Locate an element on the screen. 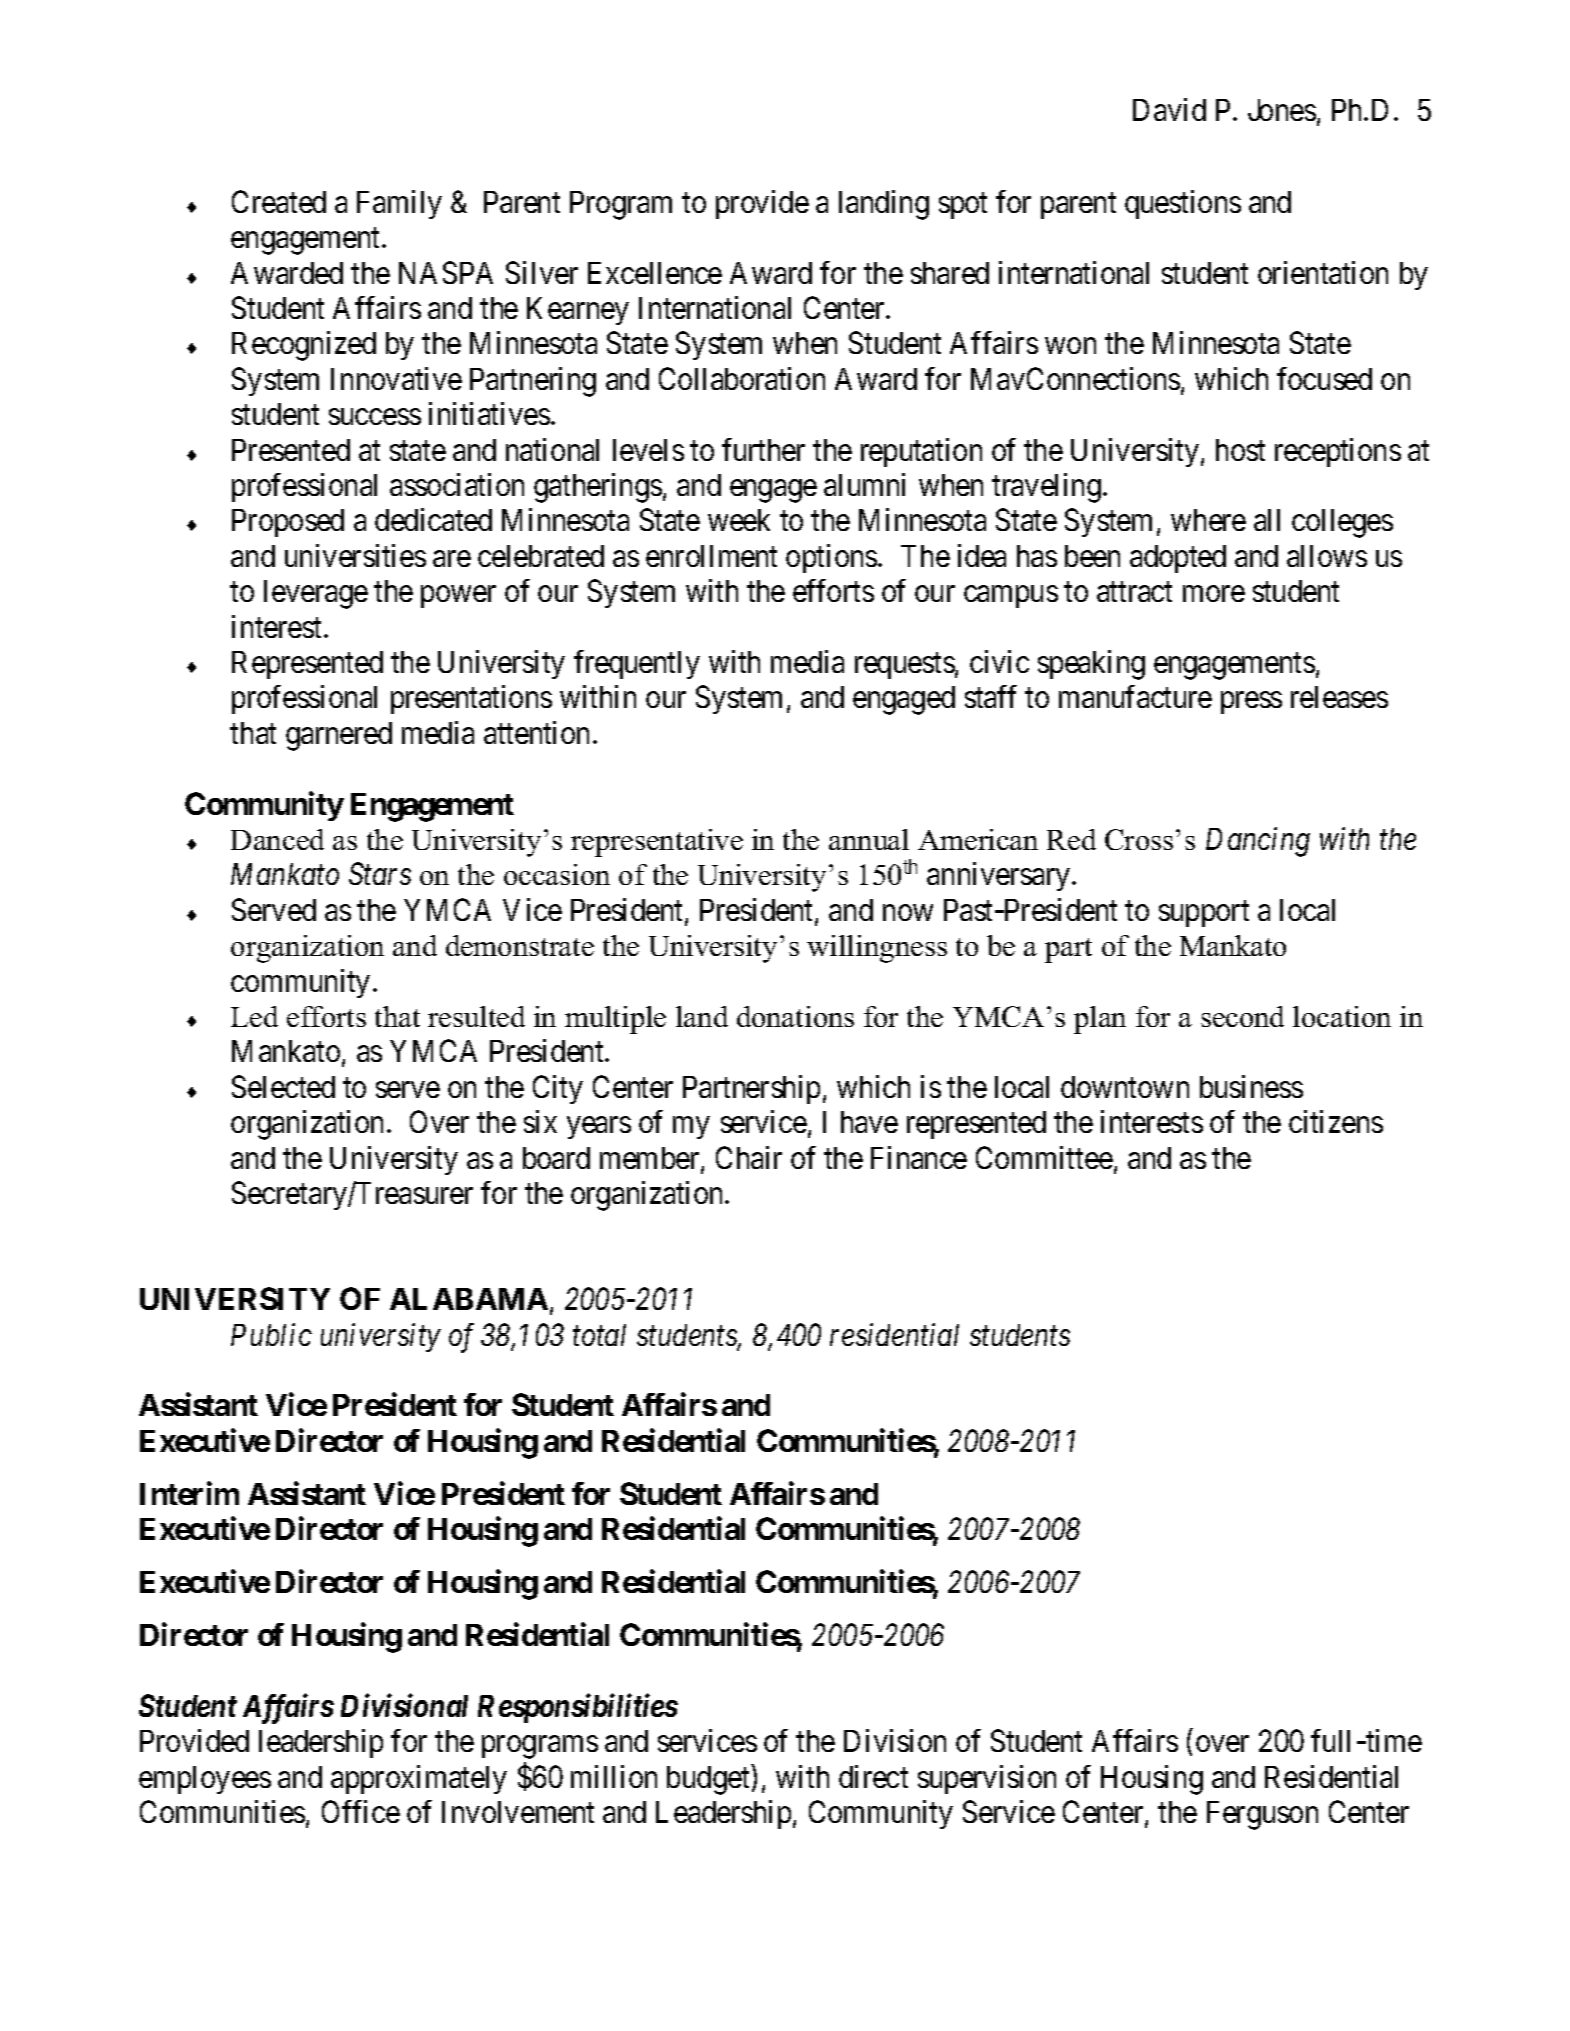 The height and width of the screenshot is (2031, 1570). total is located at coordinates (599, 1335).
